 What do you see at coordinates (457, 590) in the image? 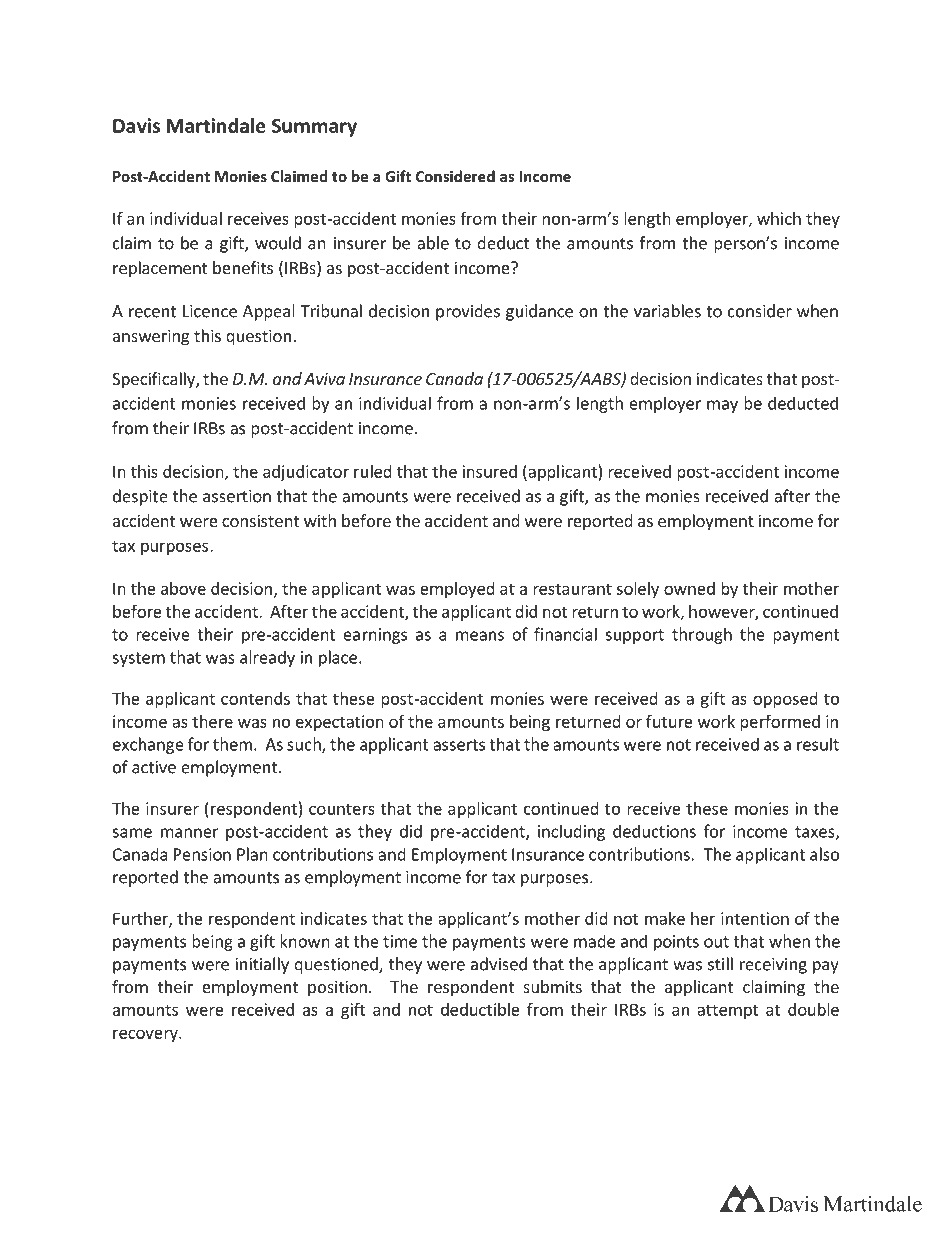
I see `employed` at bounding box center [457, 590].
